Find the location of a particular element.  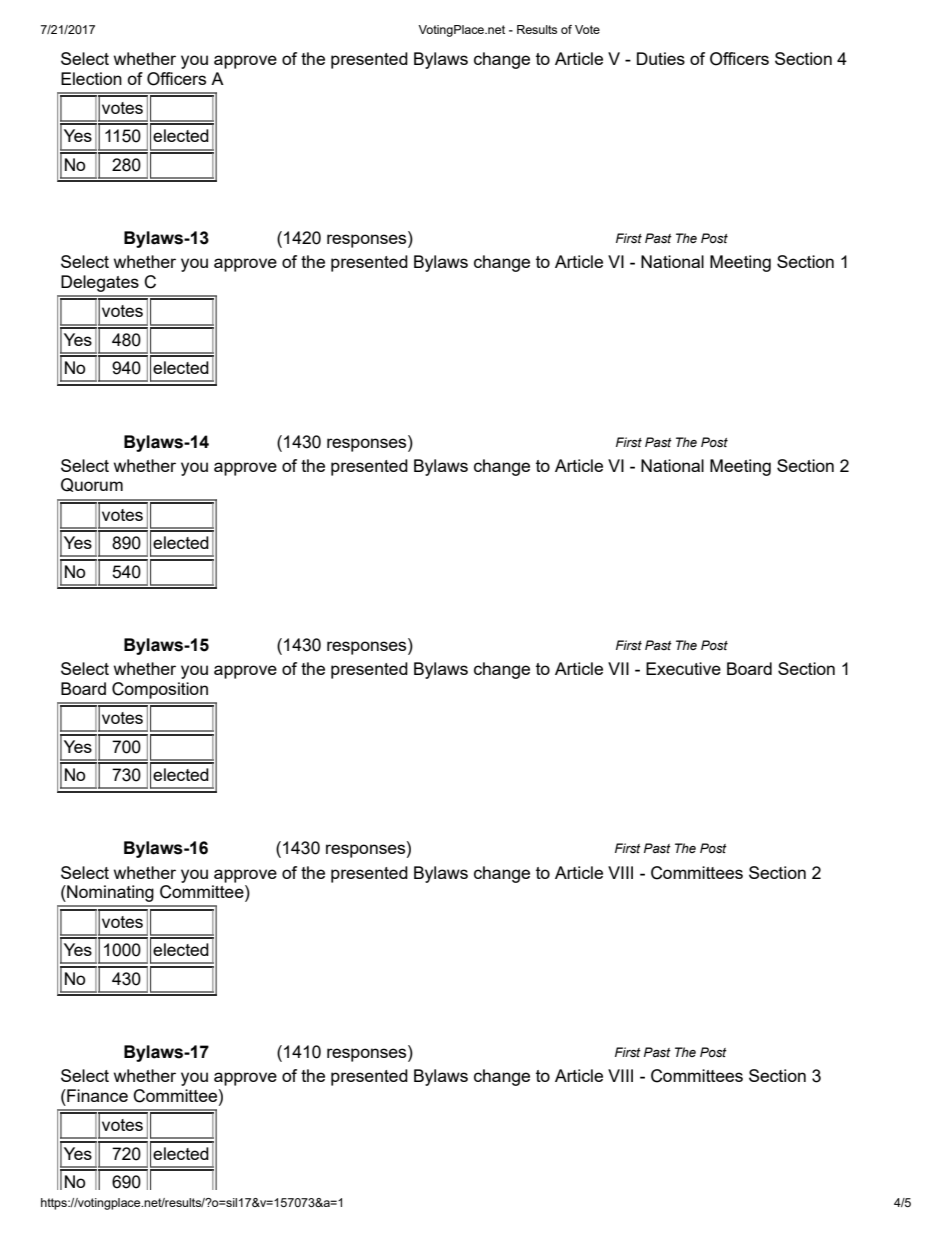

Duties is located at coordinates (661, 58).
